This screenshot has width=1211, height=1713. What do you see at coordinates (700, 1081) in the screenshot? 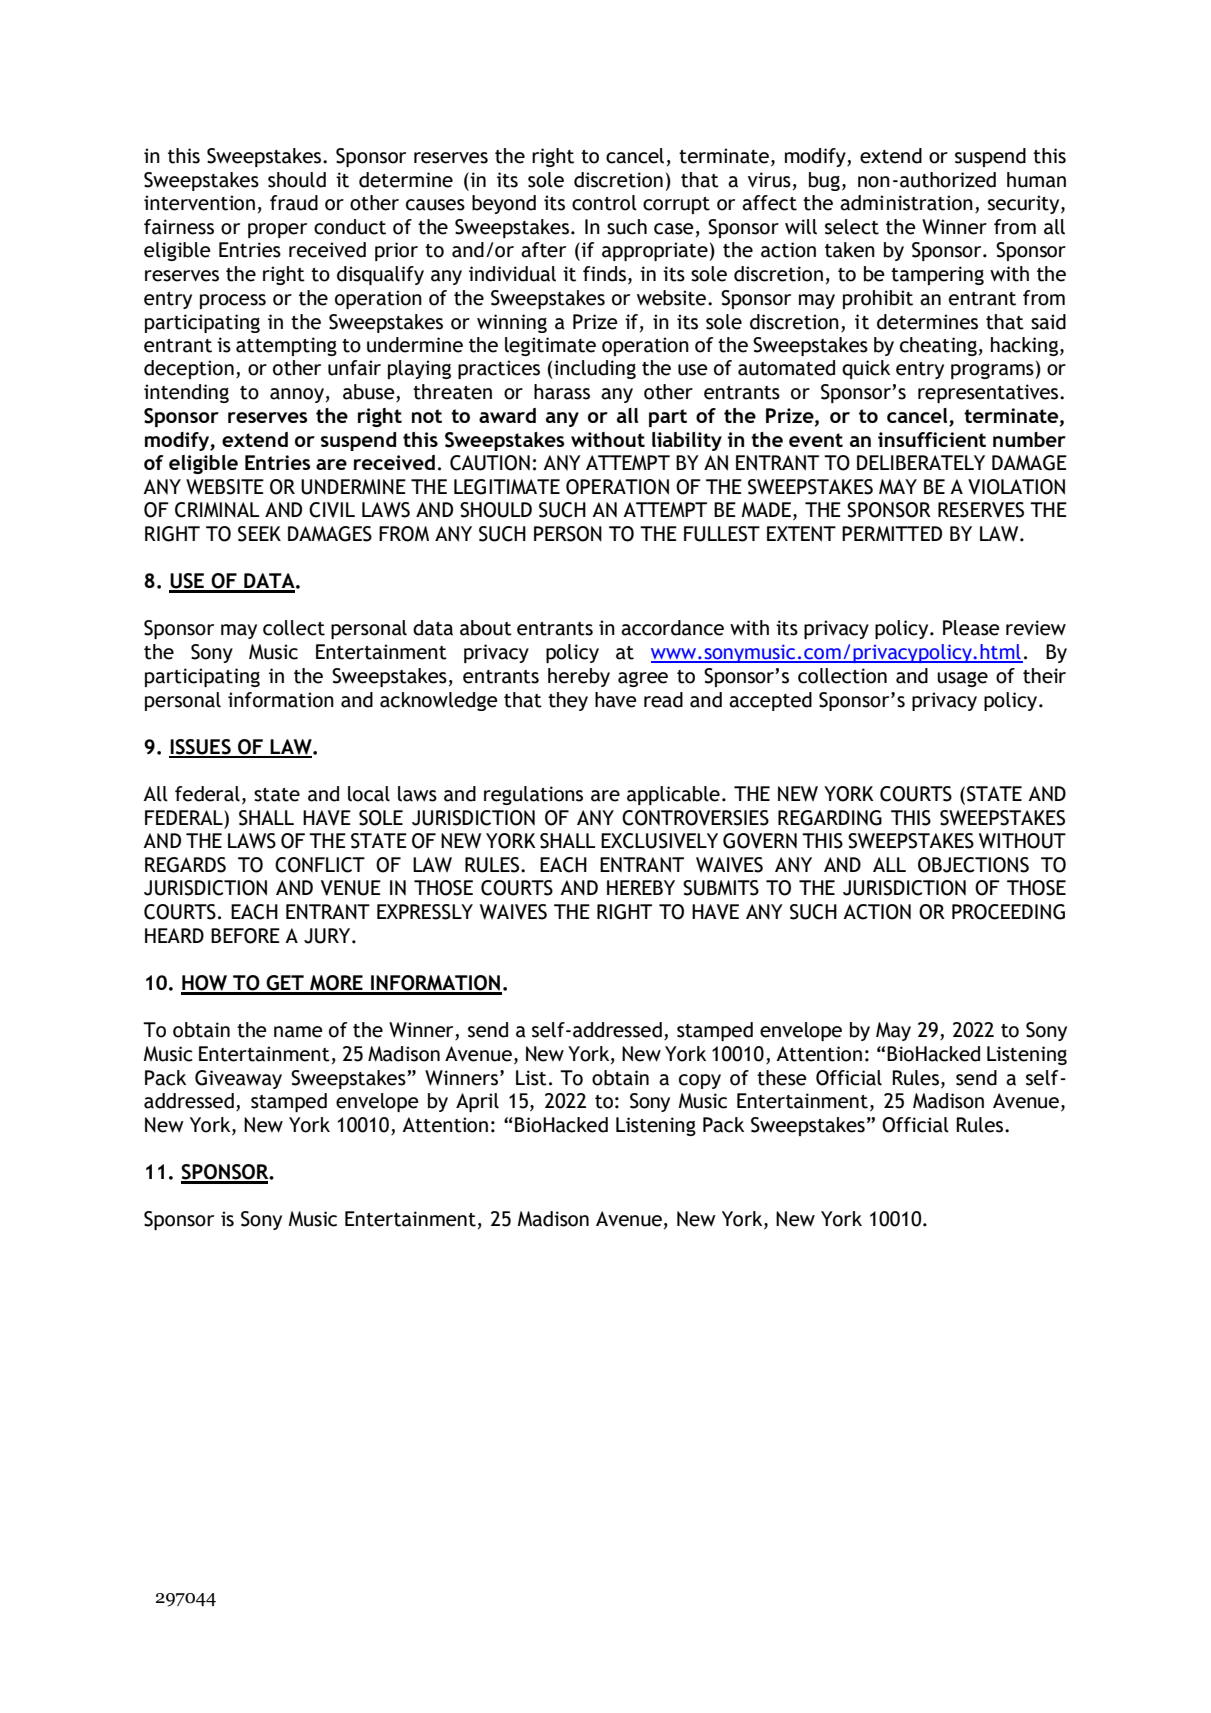
I see `copy` at bounding box center [700, 1081].
